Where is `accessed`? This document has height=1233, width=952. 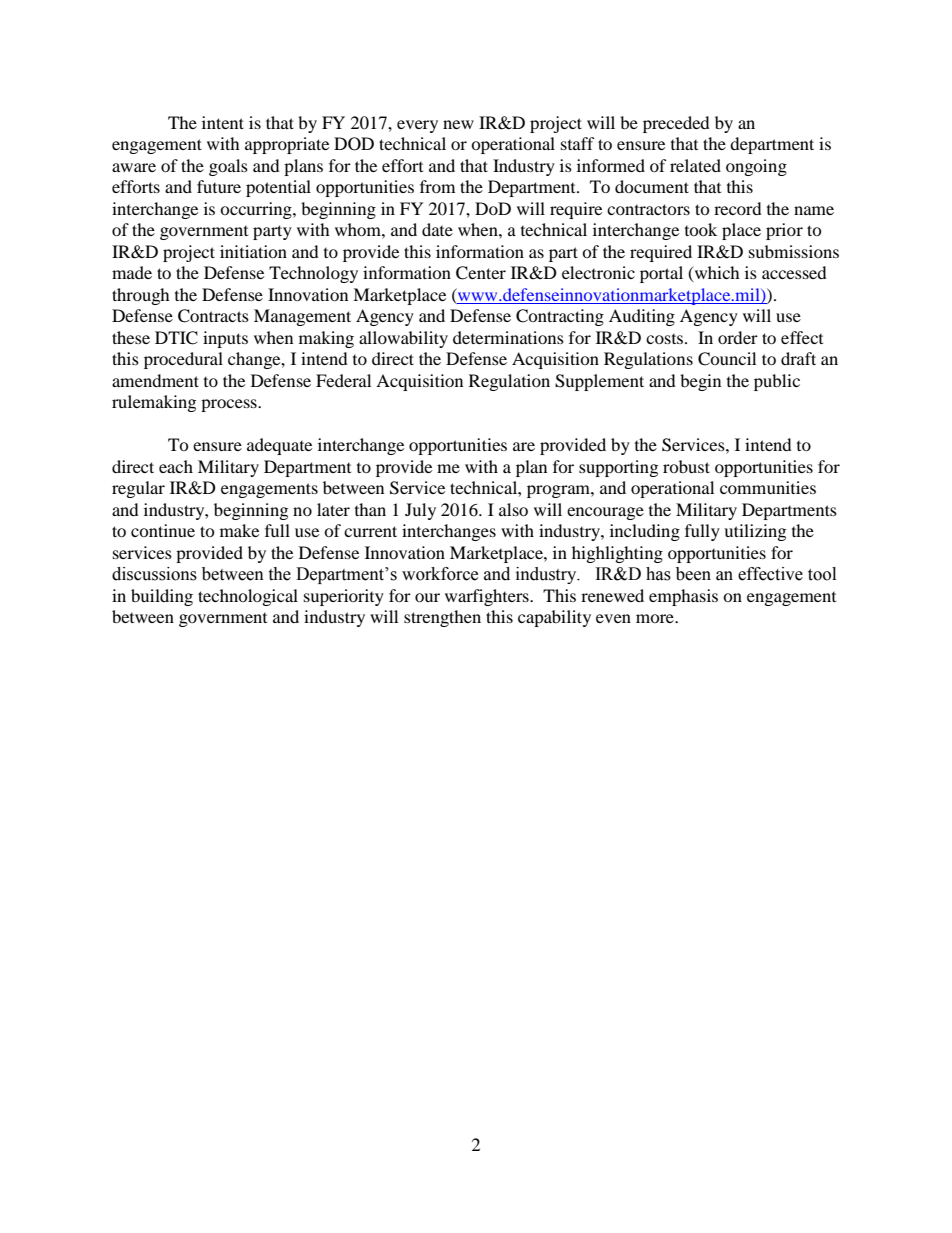 accessed is located at coordinates (794, 272).
